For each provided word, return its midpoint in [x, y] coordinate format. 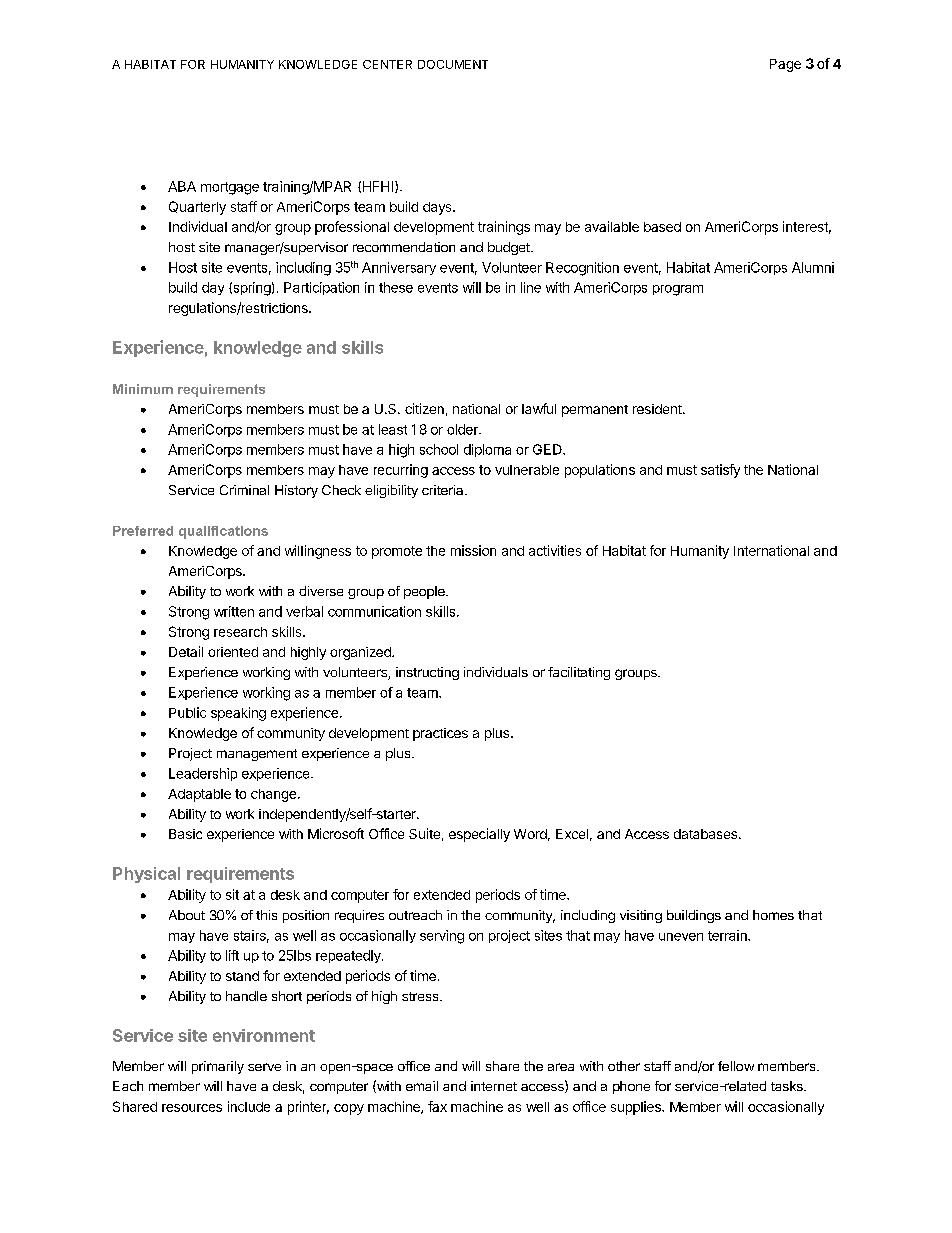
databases [707, 834]
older [463, 429]
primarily [218, 1067]
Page [785, 65]
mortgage [230, 188]
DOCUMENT [453, 64]
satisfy [720, 471]
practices [440, 734]
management [257, 755]
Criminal [244, 490]
